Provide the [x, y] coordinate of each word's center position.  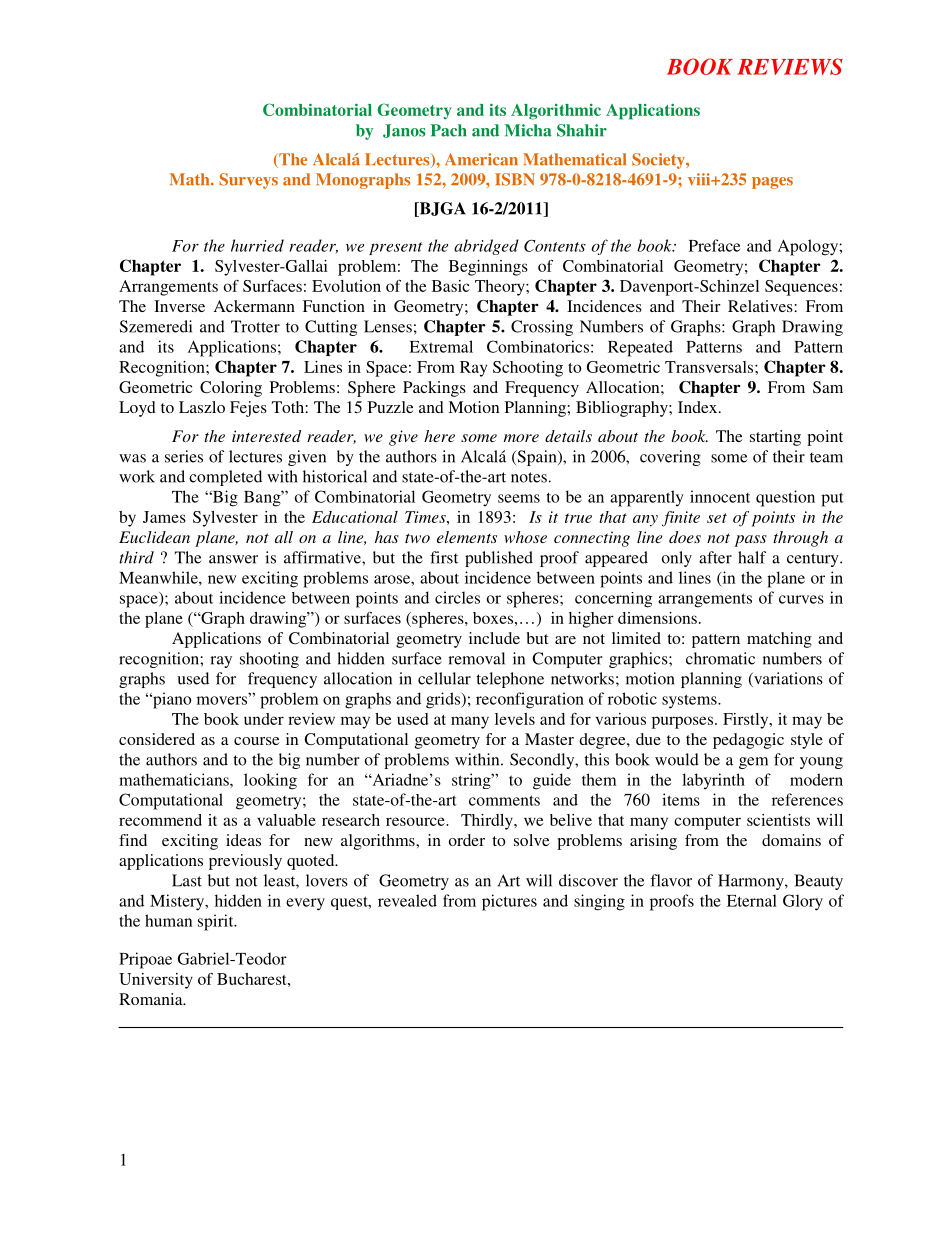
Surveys [248, 181]
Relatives [761, 306]
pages [772, 183]
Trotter [255, 326]
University [156, 981]
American [481, 159]
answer [233, 559]
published [499, 559]
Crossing [542, 328]
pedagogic [748, 741]
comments [504, 800]
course [257, 741]
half [752, 557]
